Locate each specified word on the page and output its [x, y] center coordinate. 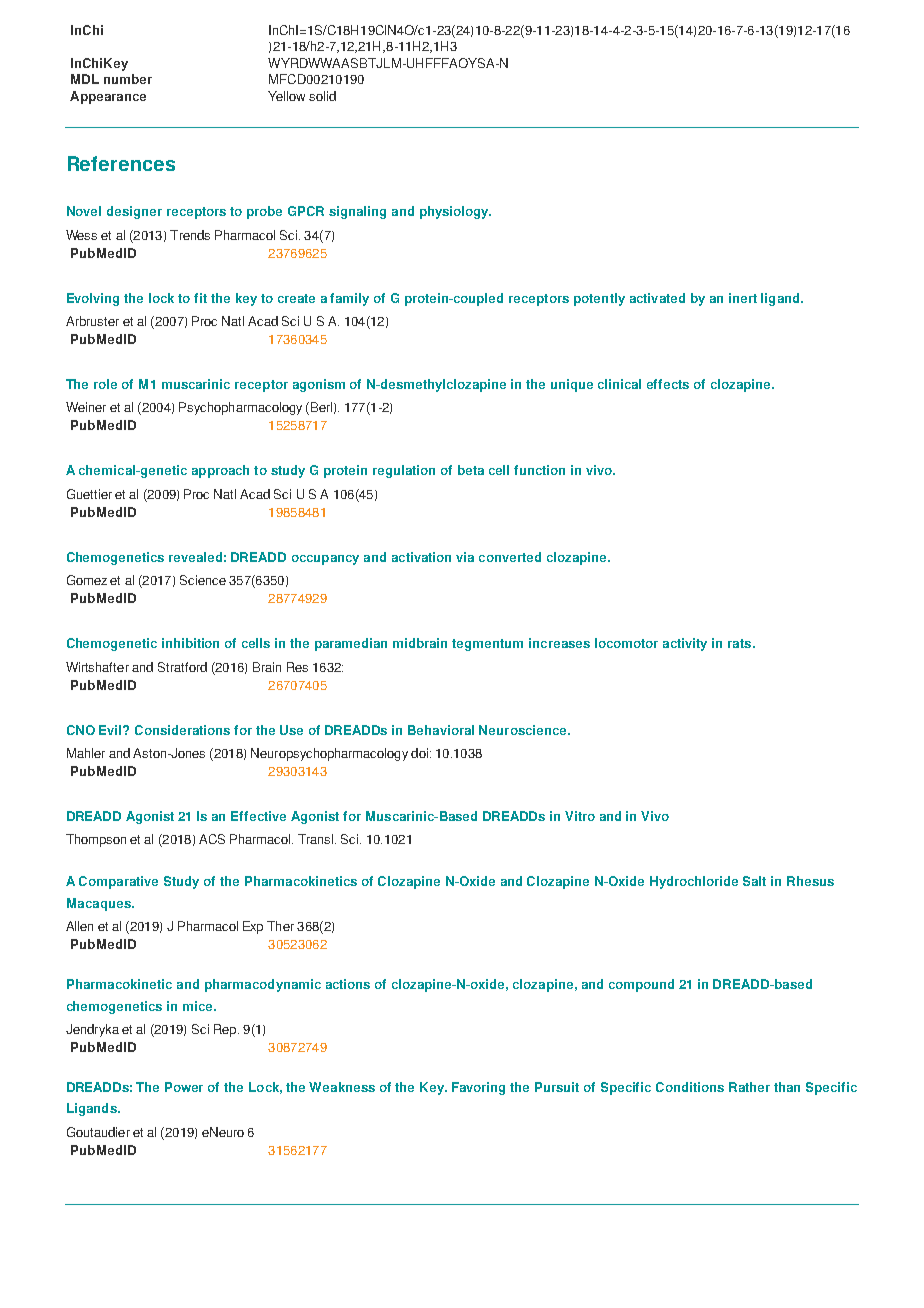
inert [743, 298]
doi [419, 753]
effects [668, 384]
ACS [212, 839]
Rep [226, 1030]
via [465, 557]
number [128, 79]
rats [741, 643]
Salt [754, 881]
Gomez [87, 580]
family [349, 299]
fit [200, 298]
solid [322, 96]
